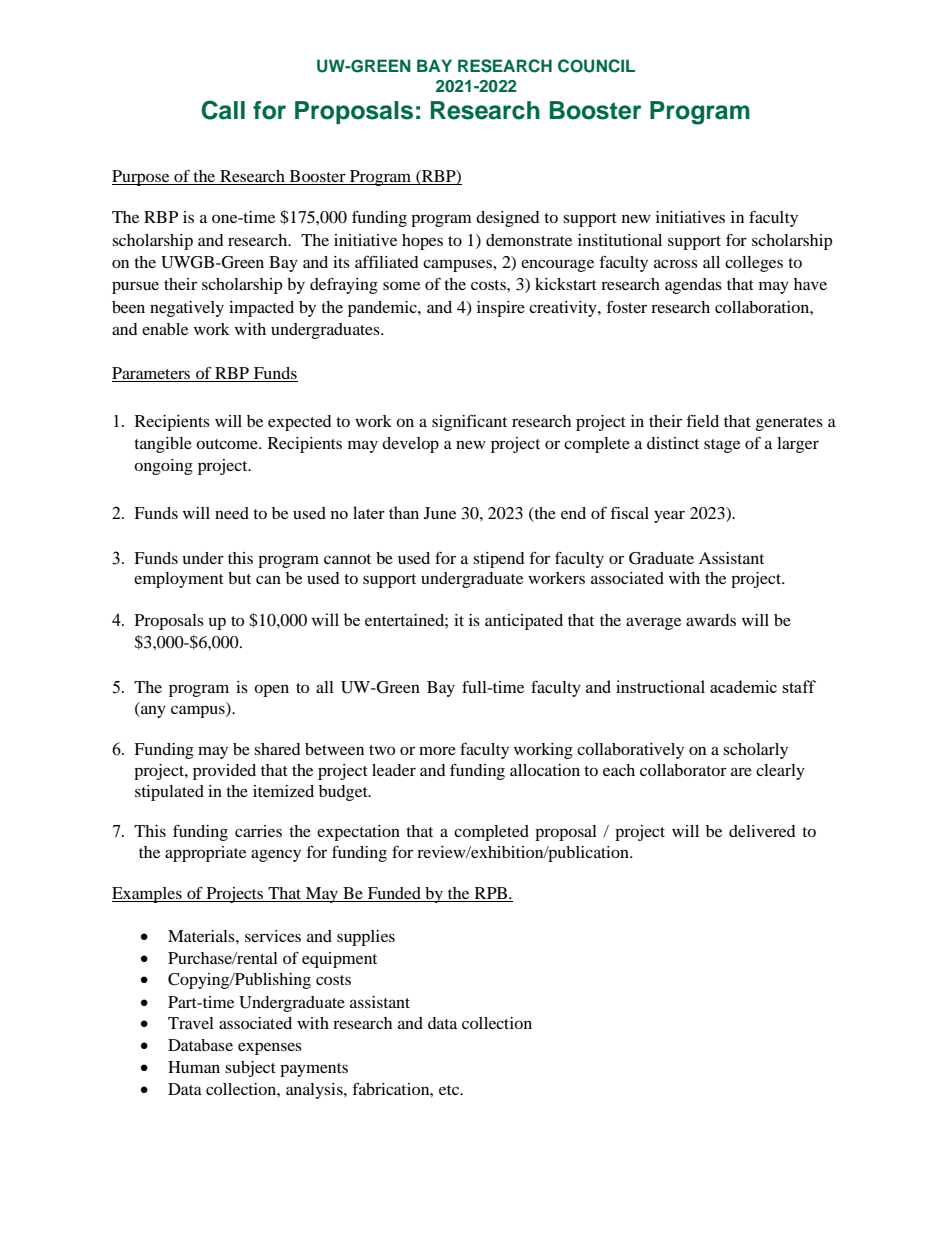 Image resolution: width=952 pixels, height=1233 pixels. Describe the element at coordinates (223, 110) in the screenshot. I see `Call` at that location.
